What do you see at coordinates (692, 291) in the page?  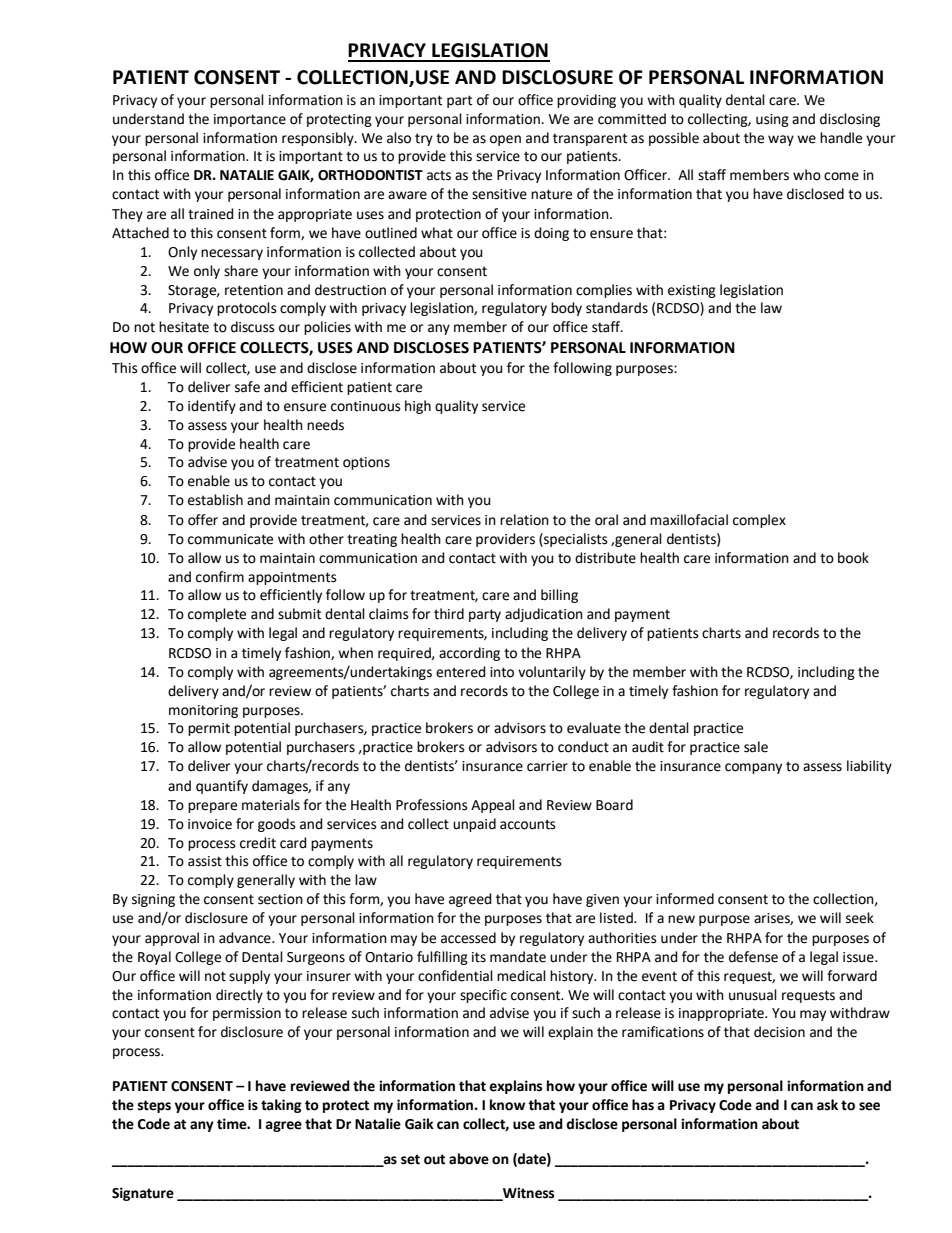 I see `existing` at bounding box center [692, 291].
